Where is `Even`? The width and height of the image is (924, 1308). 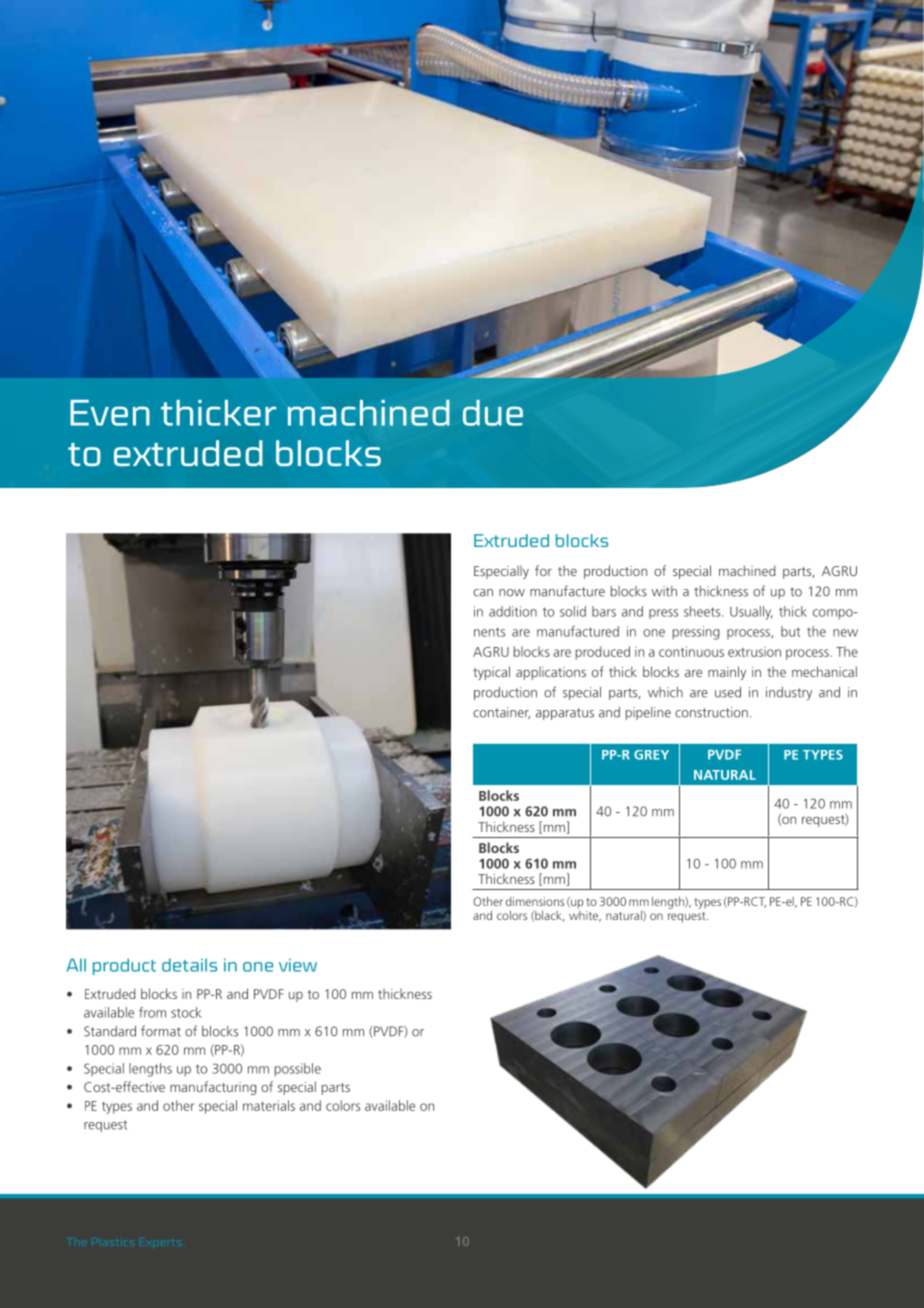
Even is located at coordinates (110, 413).
